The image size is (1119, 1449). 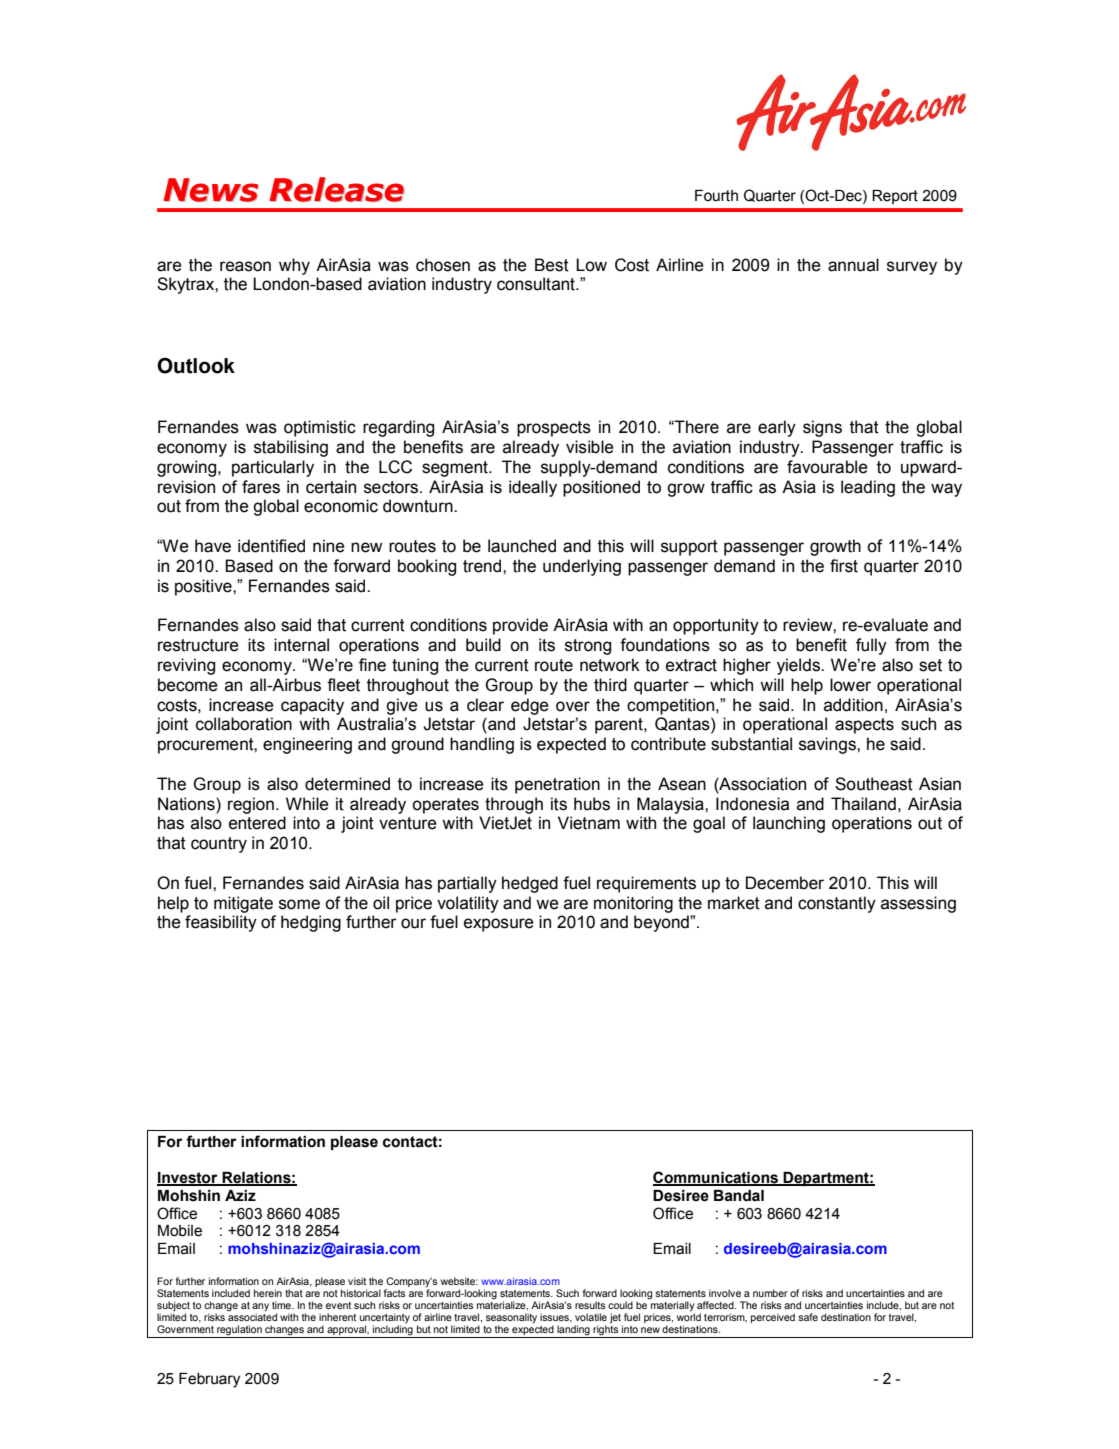 What do you see at coordinates (552, 265) in the page?
I see `Best` at bounding box center [552, 265].
